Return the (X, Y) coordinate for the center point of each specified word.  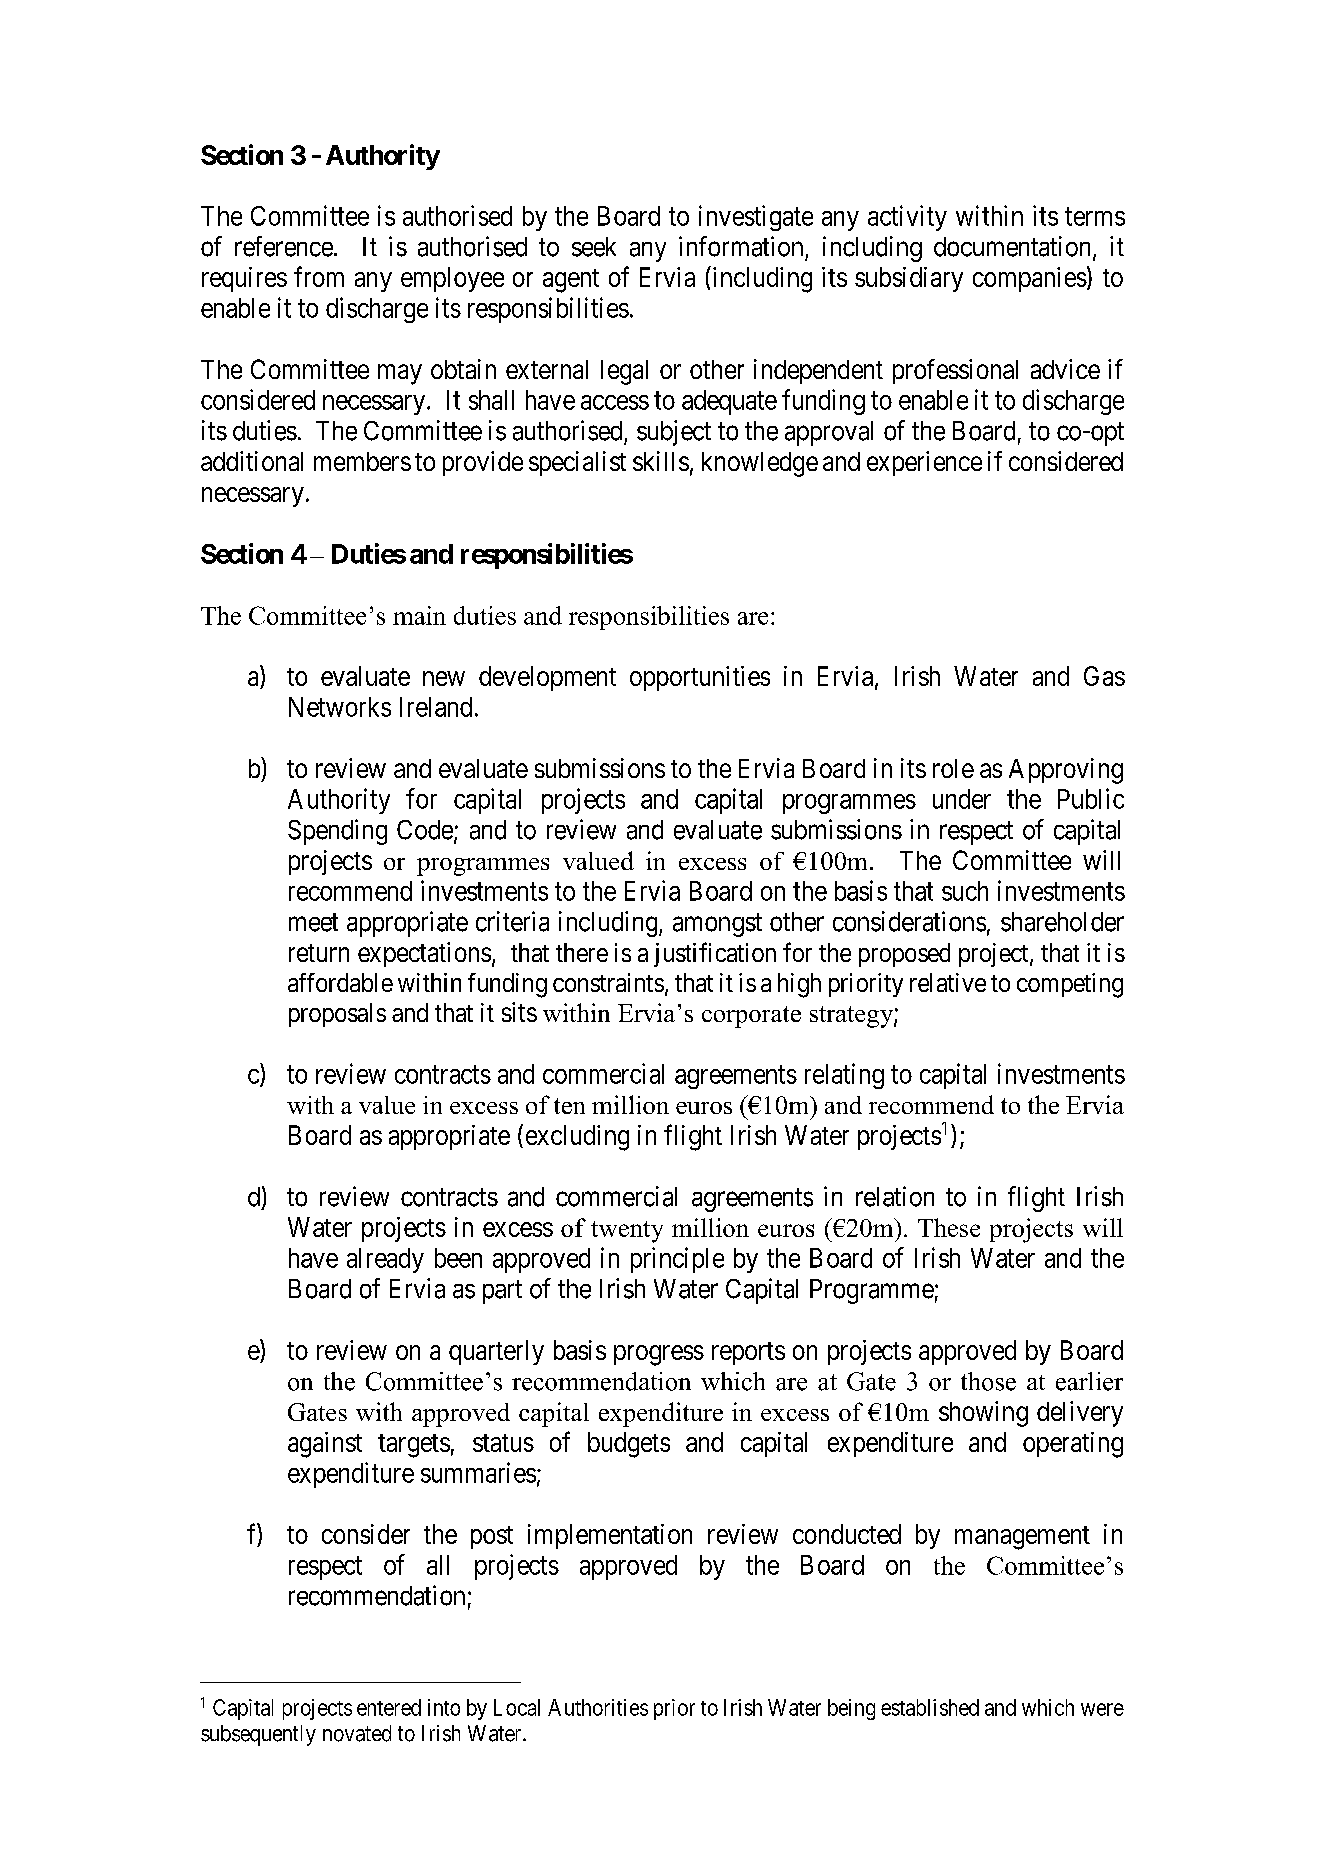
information (741, 246)
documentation (1014, 247)
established (930, 1707)
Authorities (598, 1707)
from (319, 276)
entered (389, 1707)
